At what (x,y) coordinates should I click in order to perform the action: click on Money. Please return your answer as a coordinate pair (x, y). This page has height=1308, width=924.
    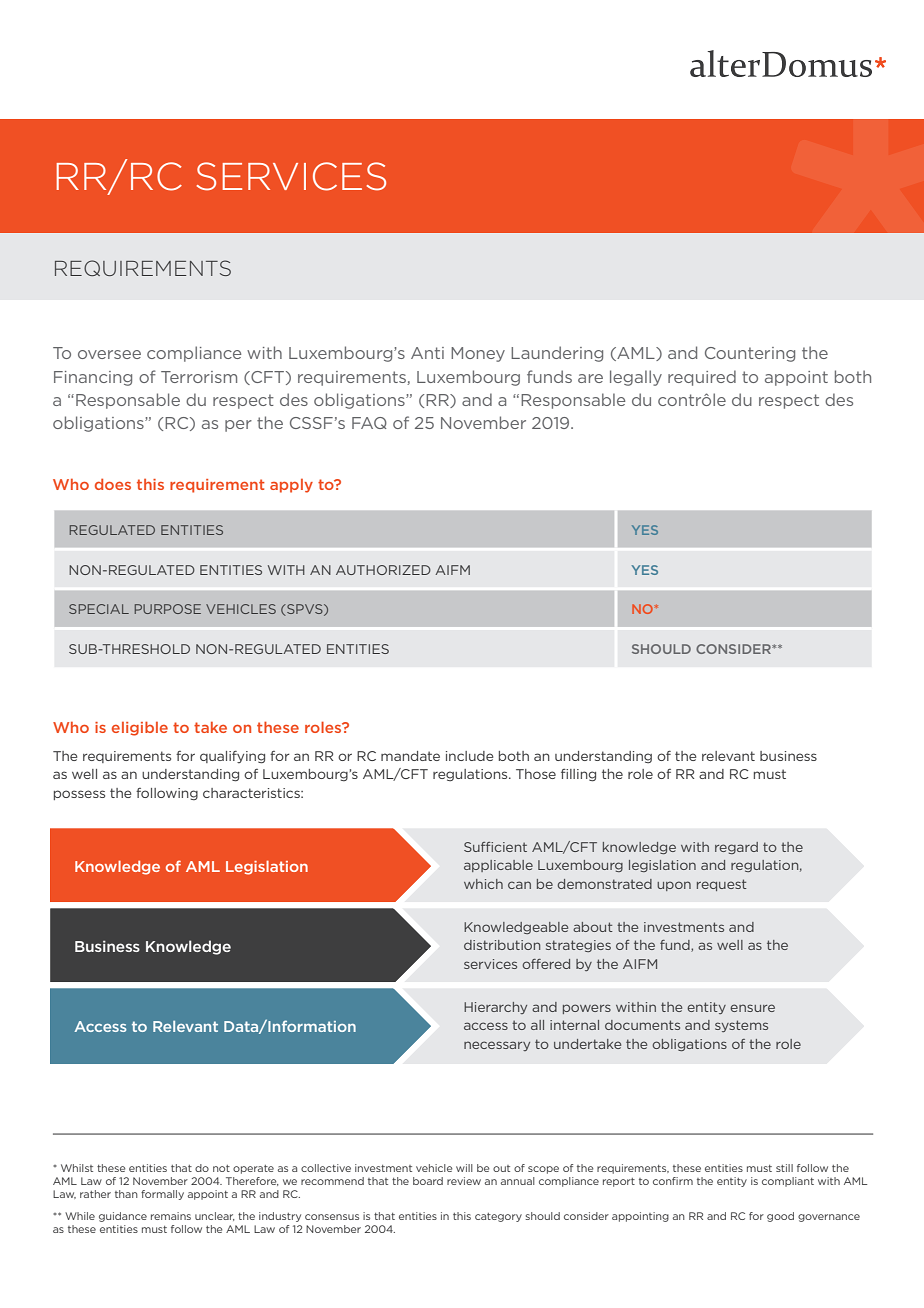
    Looking at the image, I should click on (478, 354).
